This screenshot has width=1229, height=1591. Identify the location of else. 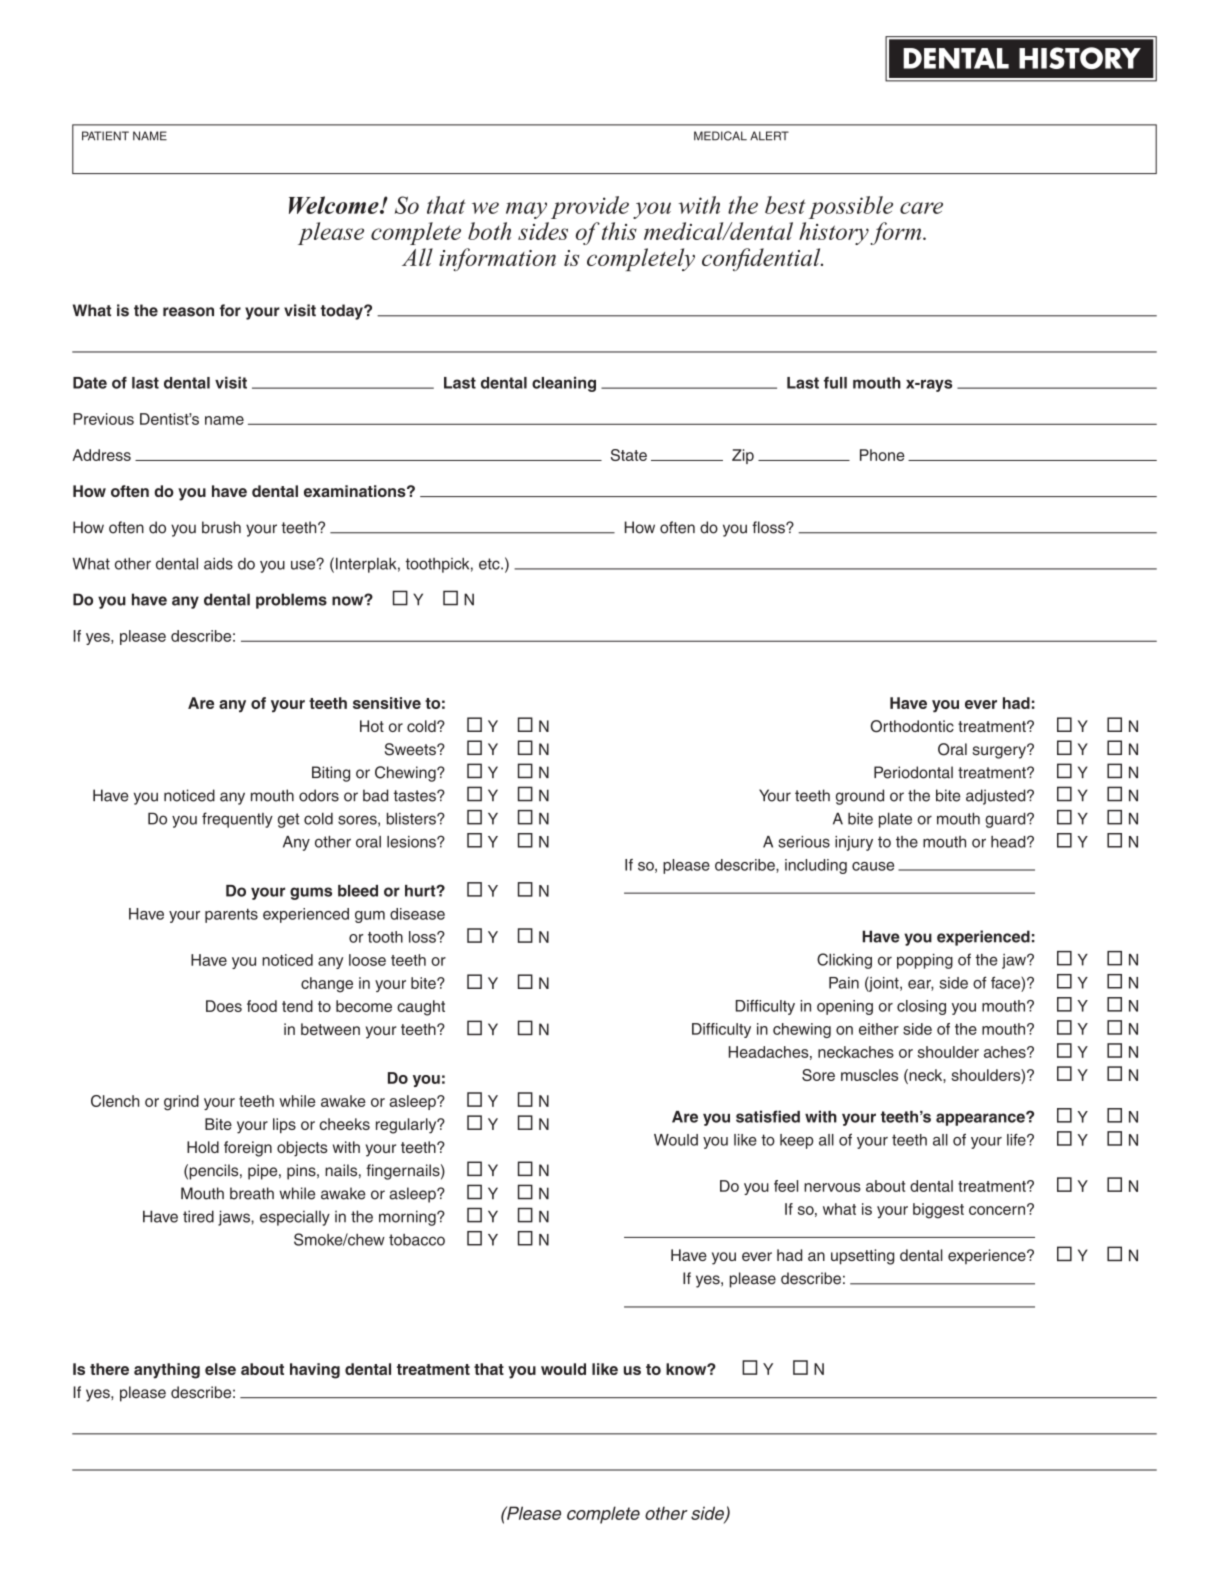
(220, 1369).
